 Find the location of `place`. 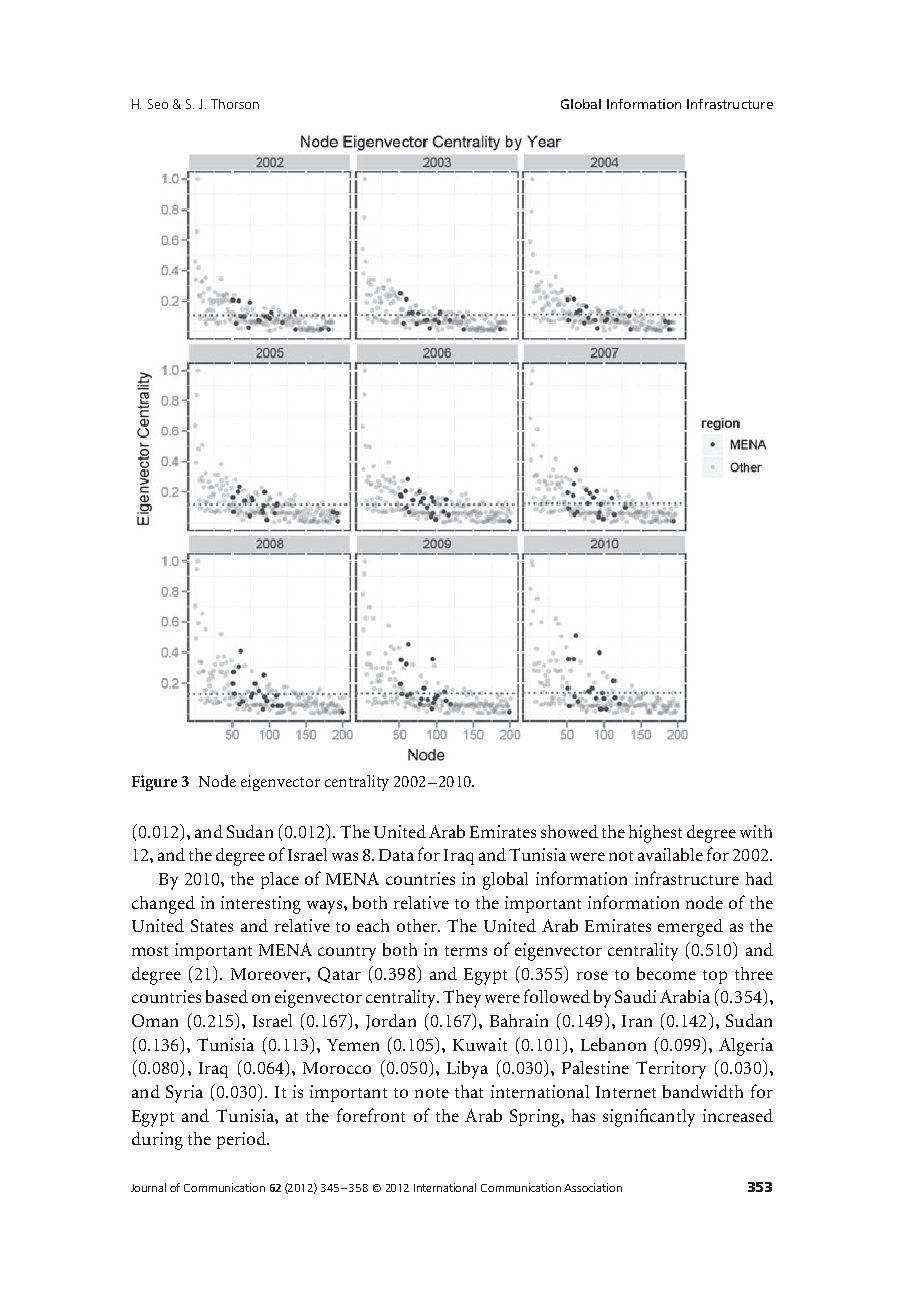

place is located at coordinates (280, 880).
